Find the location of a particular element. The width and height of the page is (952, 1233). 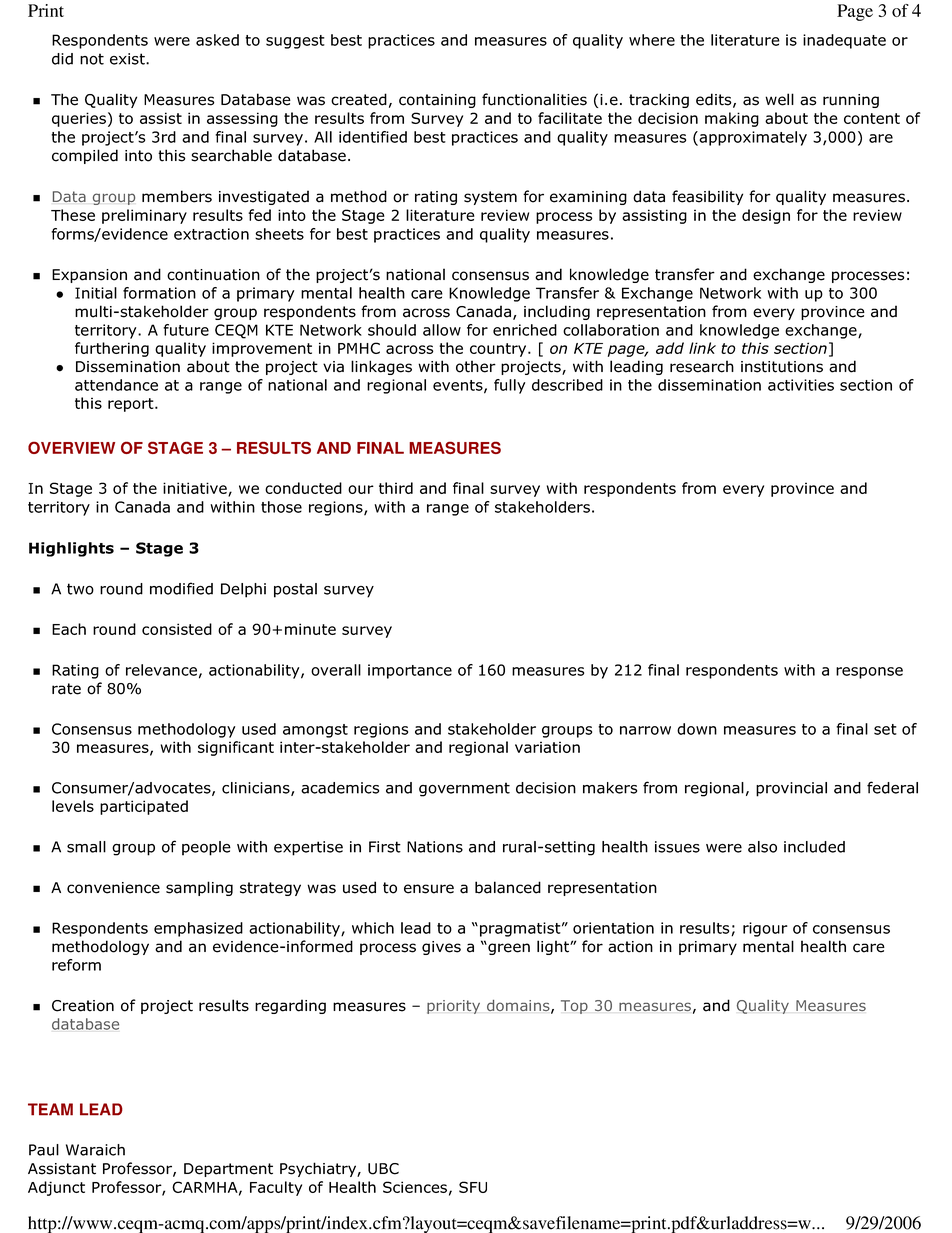

exist is located at coordinates (128, 59).
